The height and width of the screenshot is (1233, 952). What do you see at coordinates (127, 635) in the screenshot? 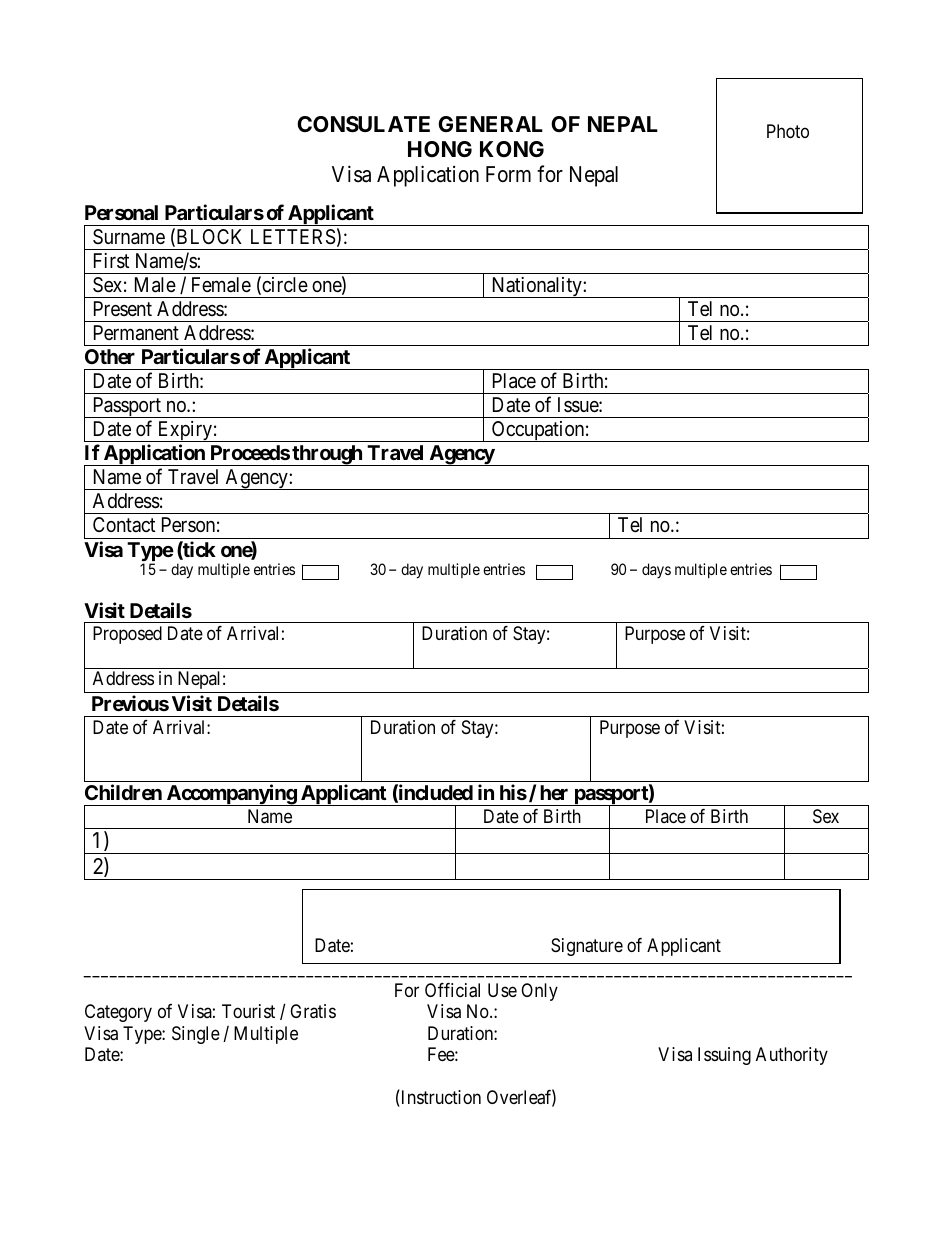
I see `Proposed` at bounding box center [127, 635].
